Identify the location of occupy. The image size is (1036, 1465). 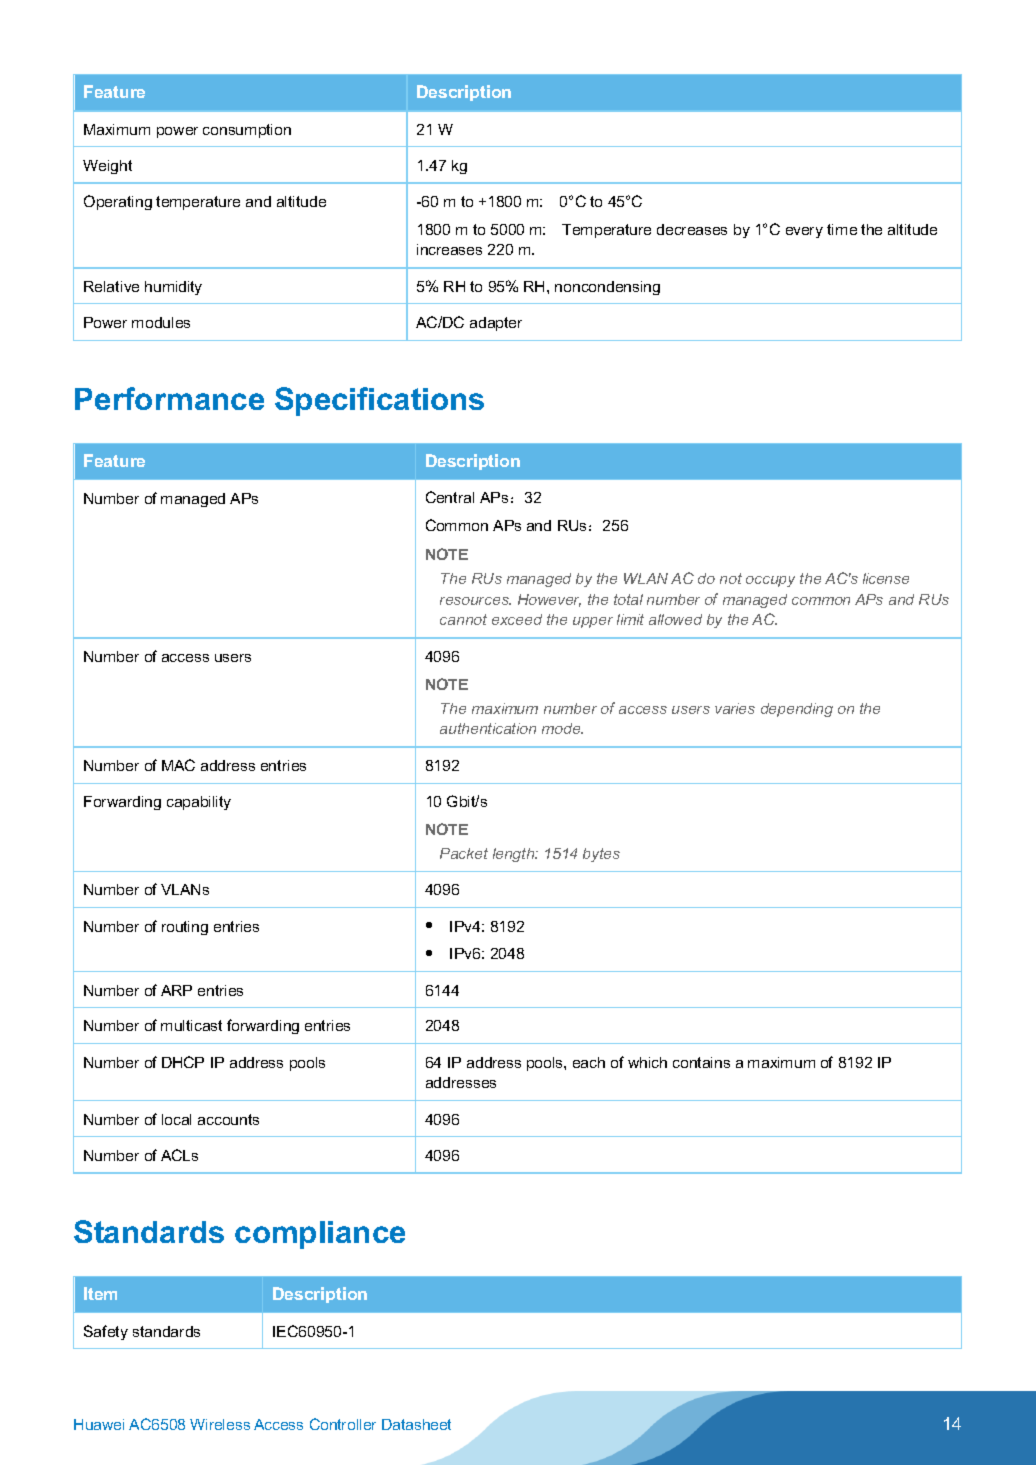
(770, 581).
